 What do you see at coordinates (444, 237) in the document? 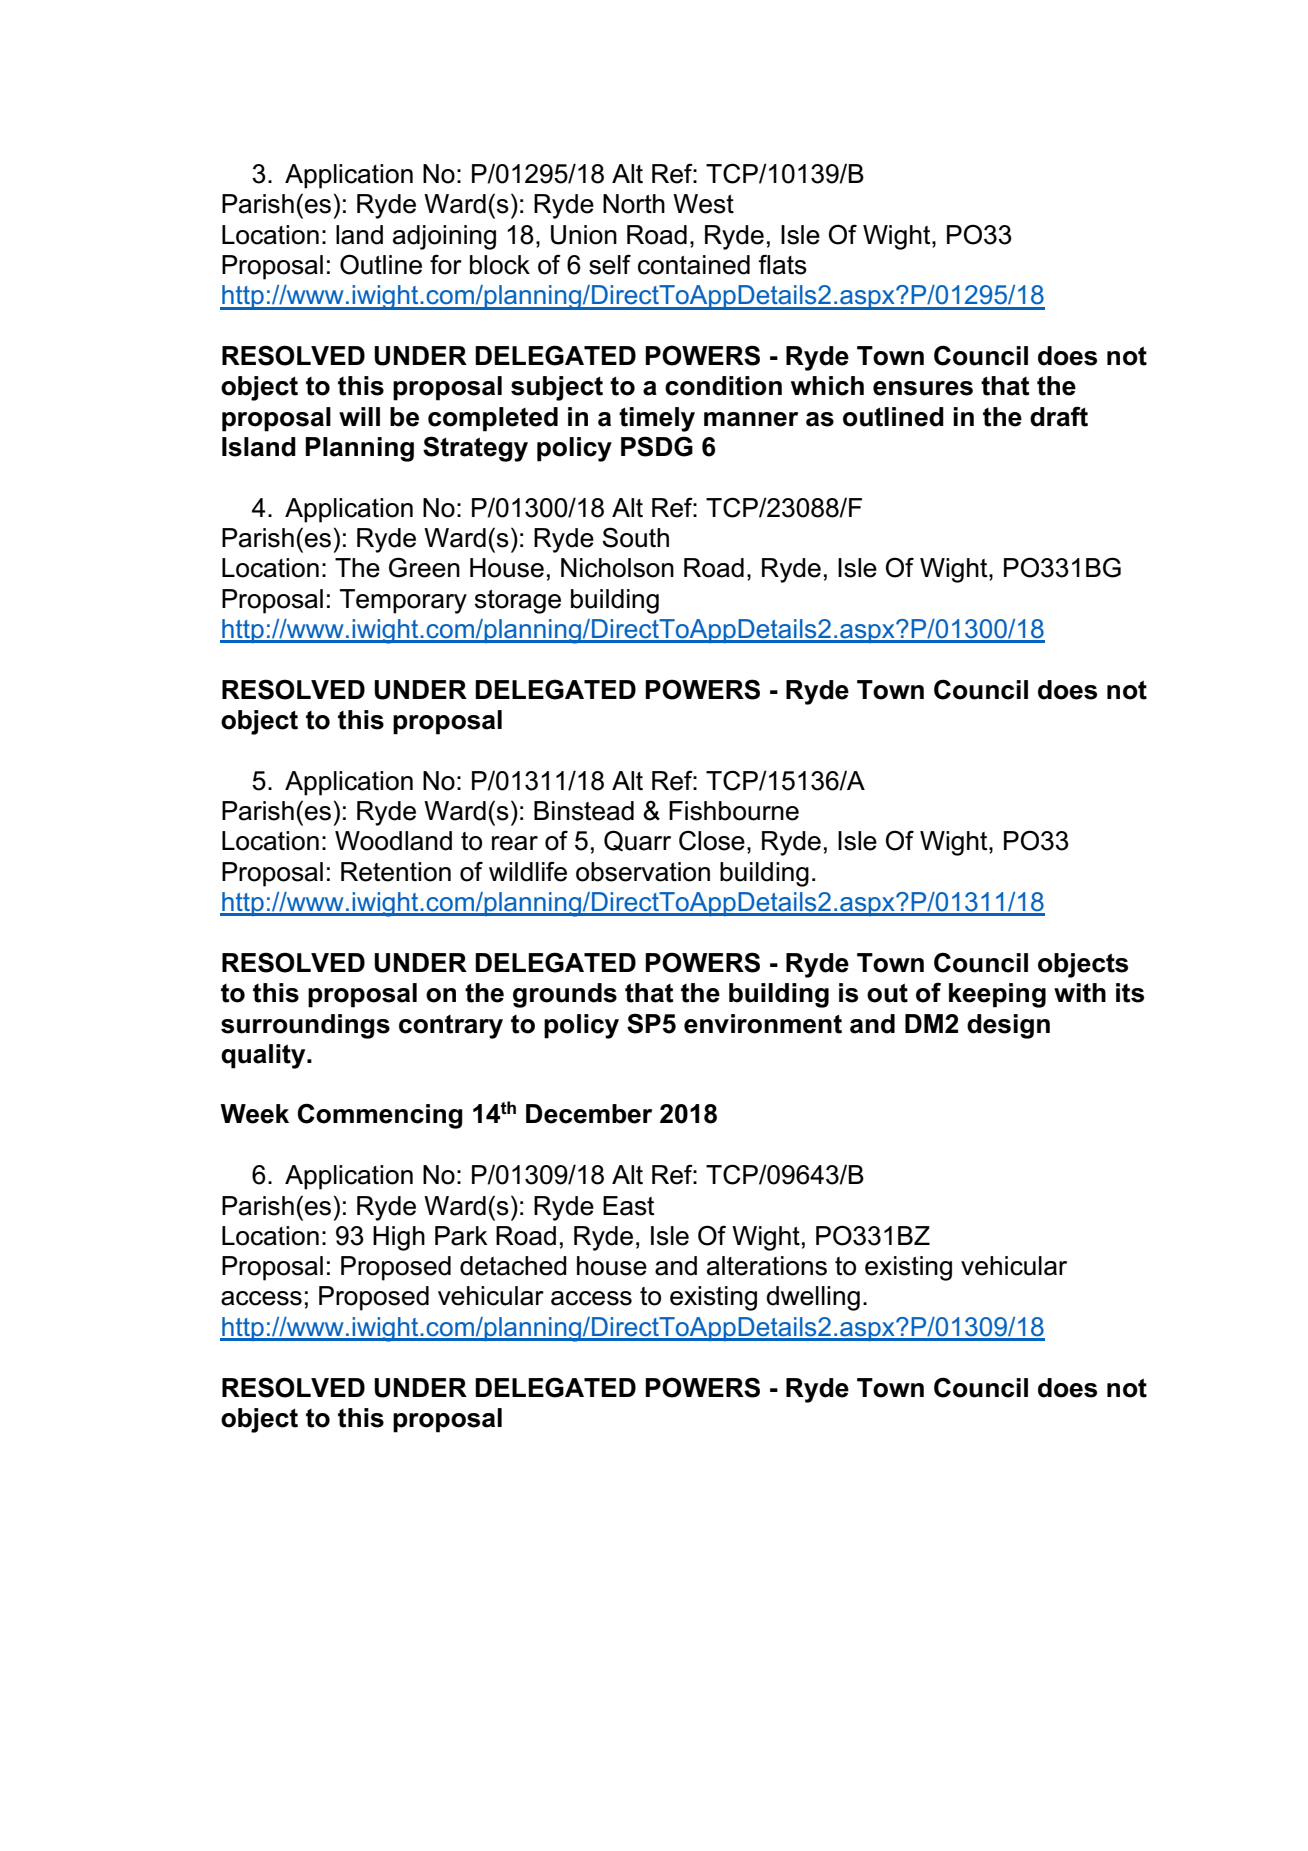
I see `adjoining` at bounding box center [444, 237].
